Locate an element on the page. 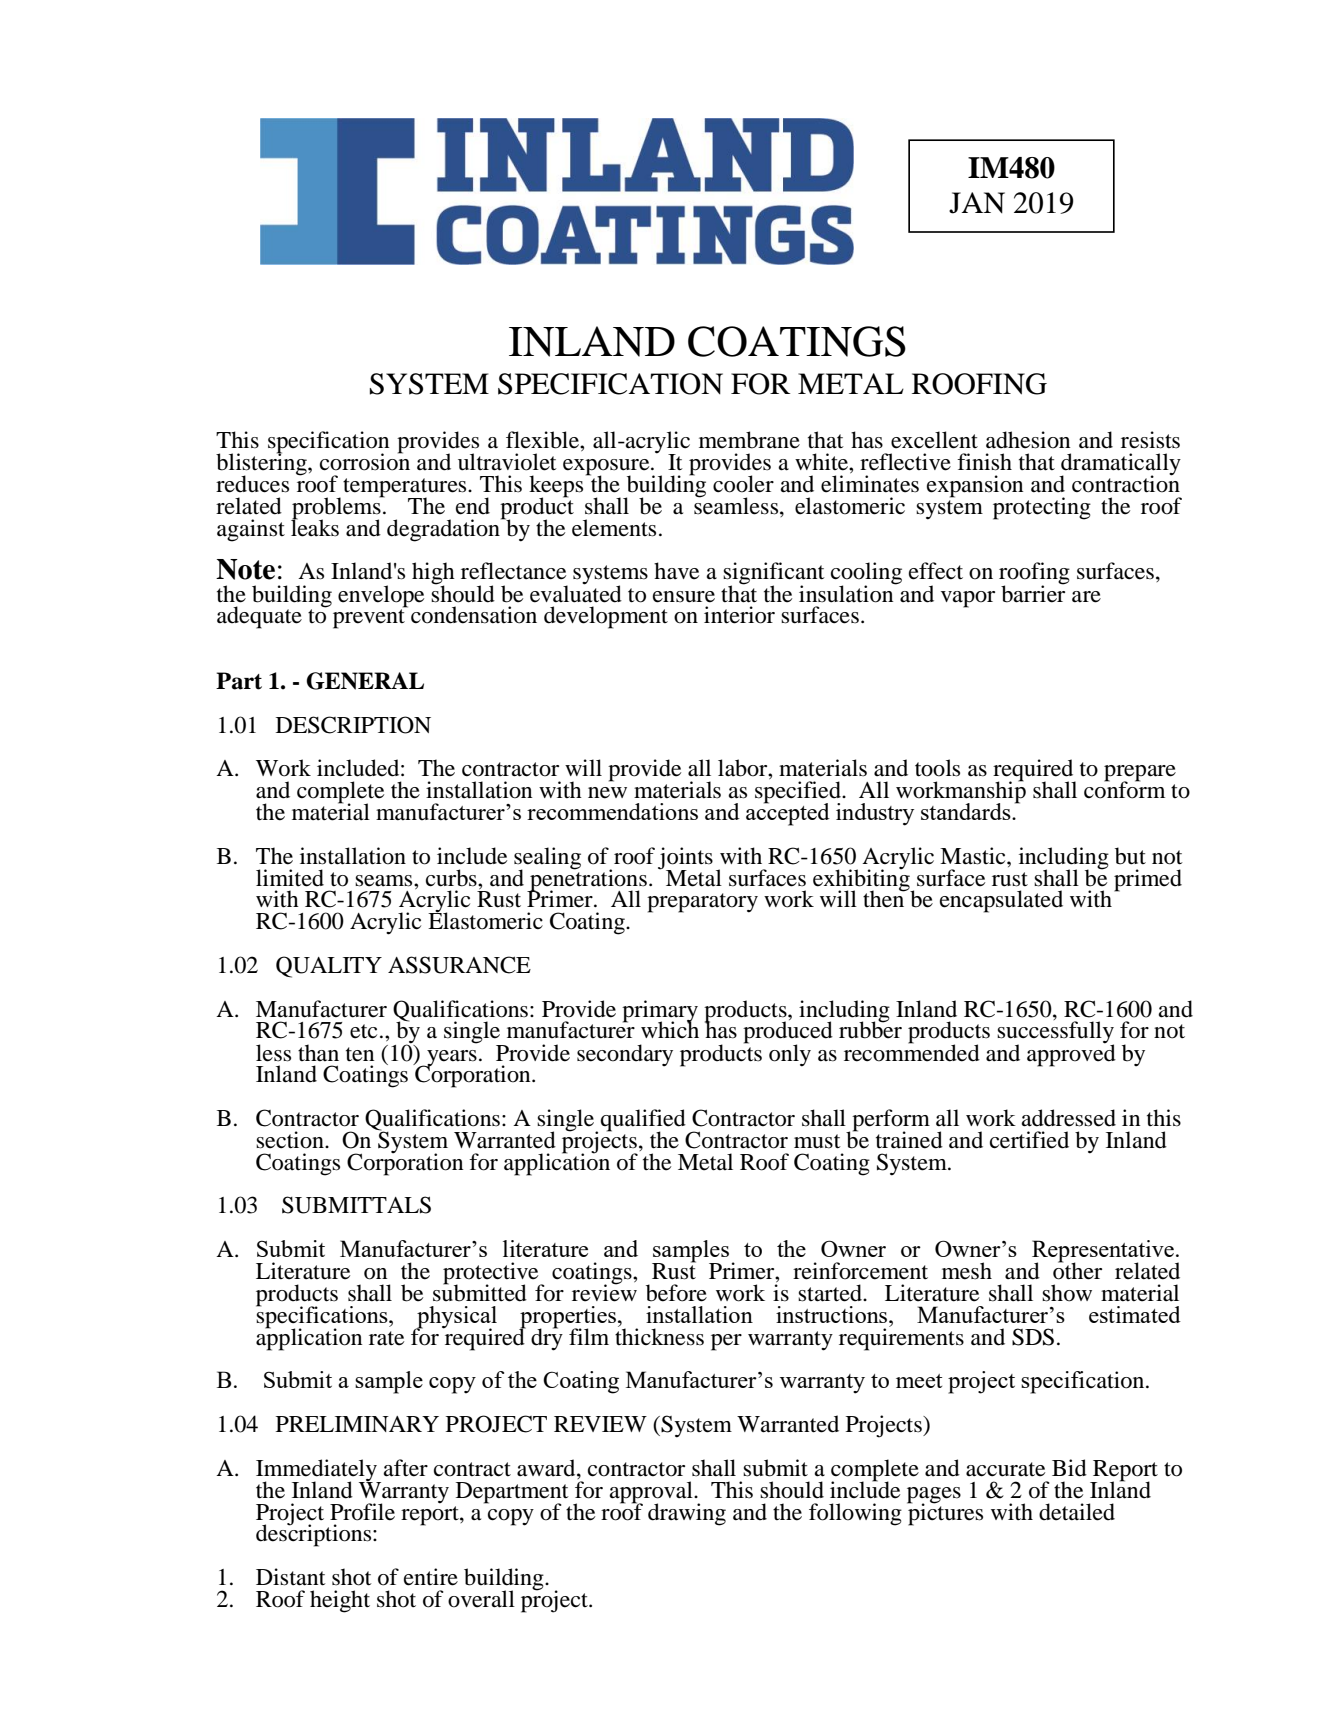 This document has height=1731, width=1338. JAN is located at coordinates (977, 203).
